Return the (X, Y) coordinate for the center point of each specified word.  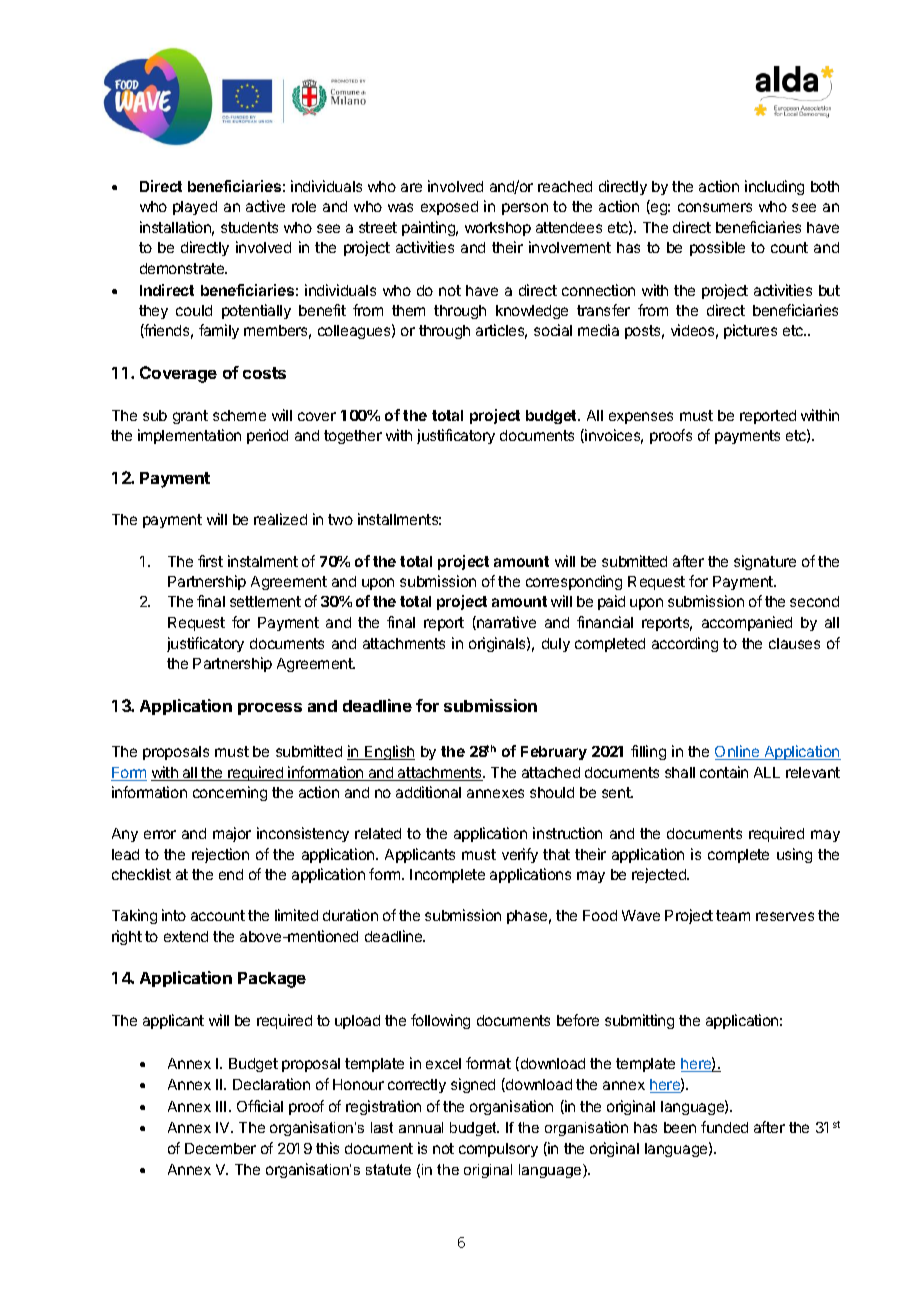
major (232, 834)
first (210, 561)
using (794, 855)
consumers (715, 207)
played (195, 208)
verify (520, 855)
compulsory (498, 1150)
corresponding (574, 582)
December (220, 1148)
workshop (498, 229)
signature (765, 562)
